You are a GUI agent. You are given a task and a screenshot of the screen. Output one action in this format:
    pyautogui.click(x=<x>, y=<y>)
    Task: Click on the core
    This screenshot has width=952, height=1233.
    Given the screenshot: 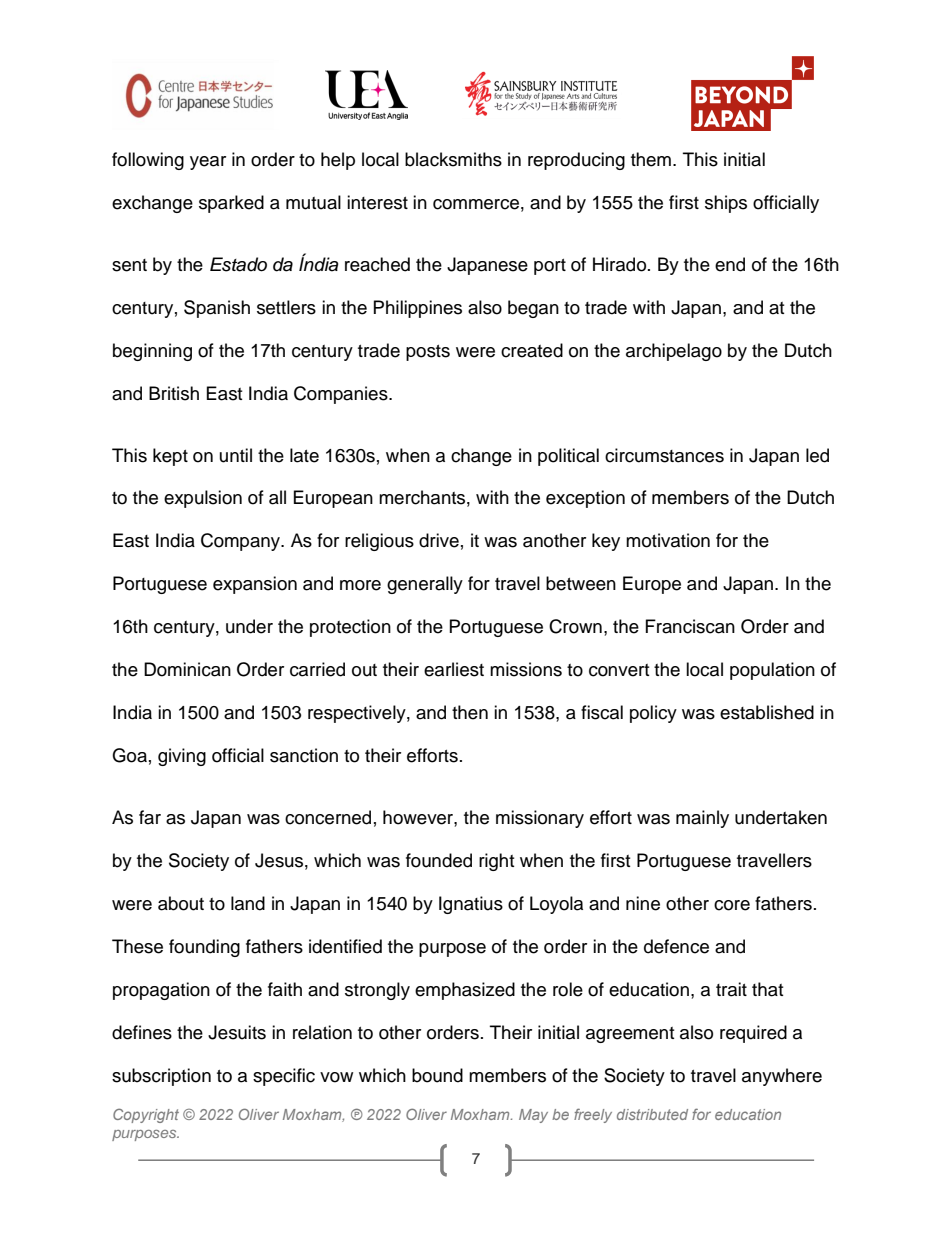 What is the action you would take?
    pyautogui.click(x=732, y=905)
